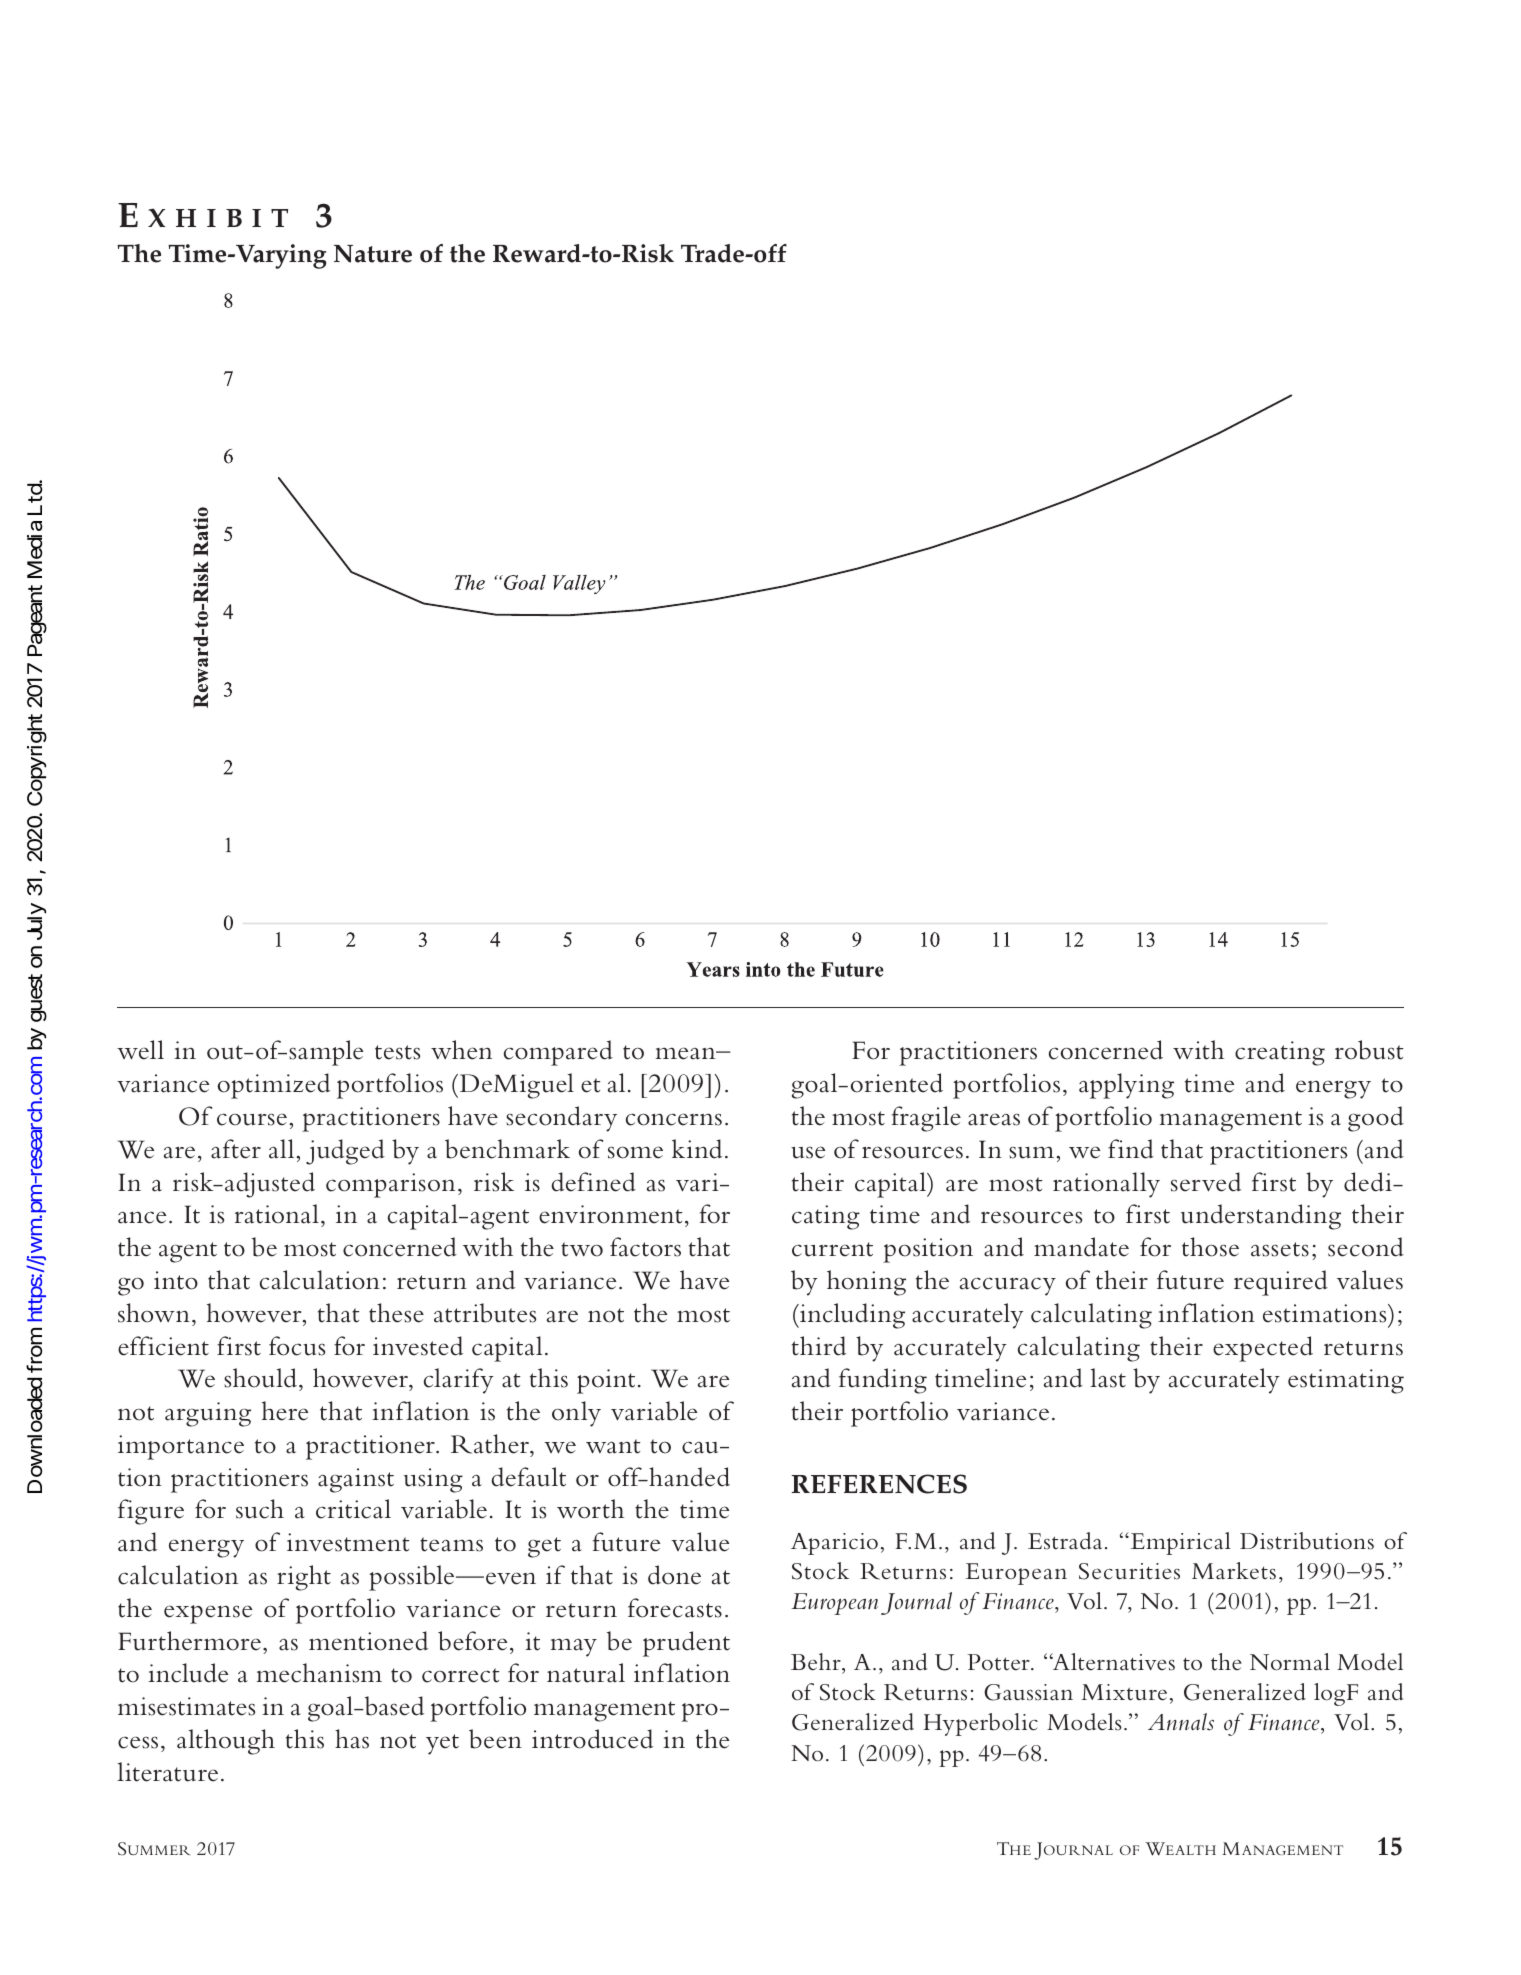 This screenshot has width=1521, height=1975. I want to click on Behr, so click(817, 1662).
